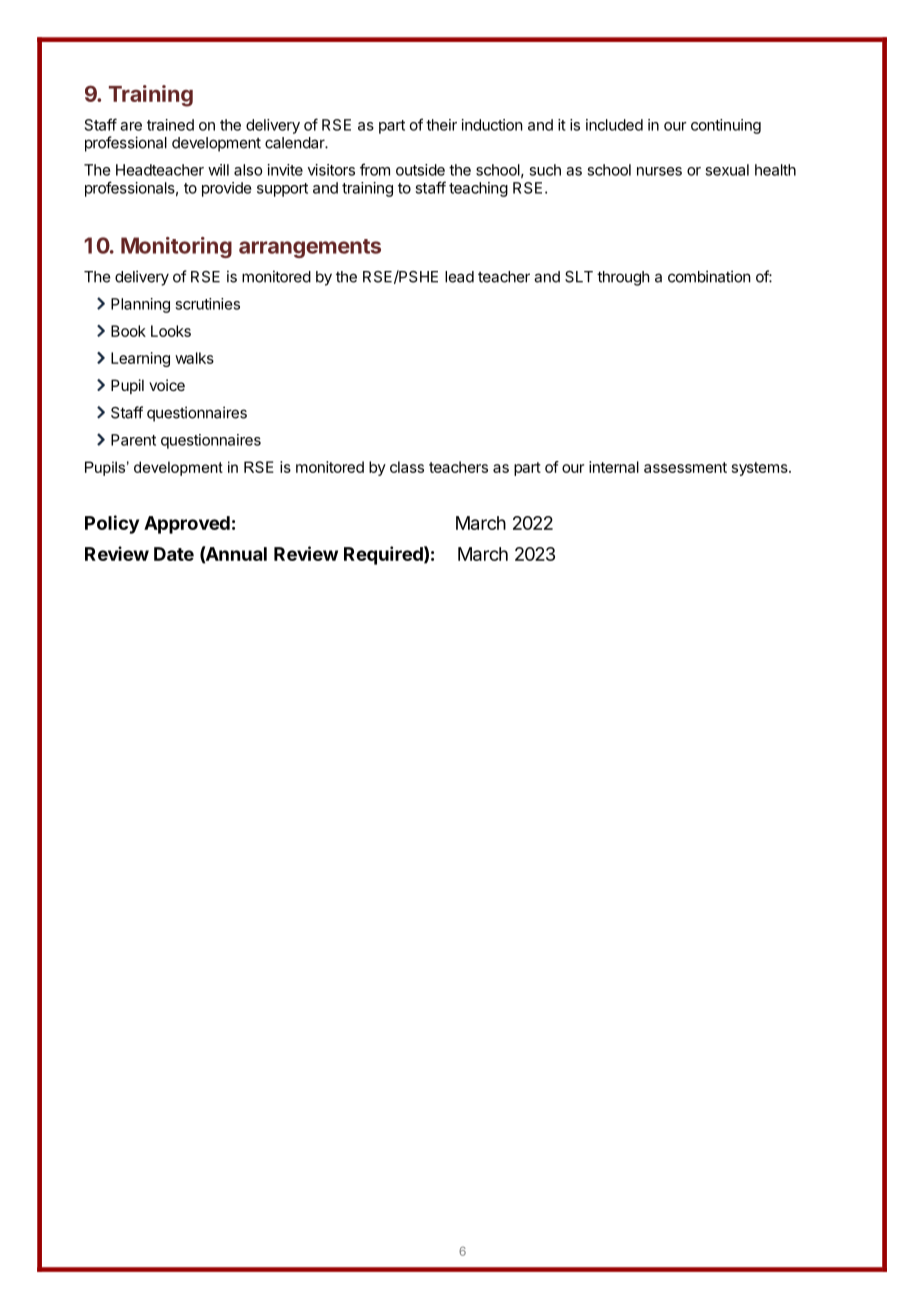 This screenshot has height=1309, width=924. I want to click on their, so click(441, 125).
